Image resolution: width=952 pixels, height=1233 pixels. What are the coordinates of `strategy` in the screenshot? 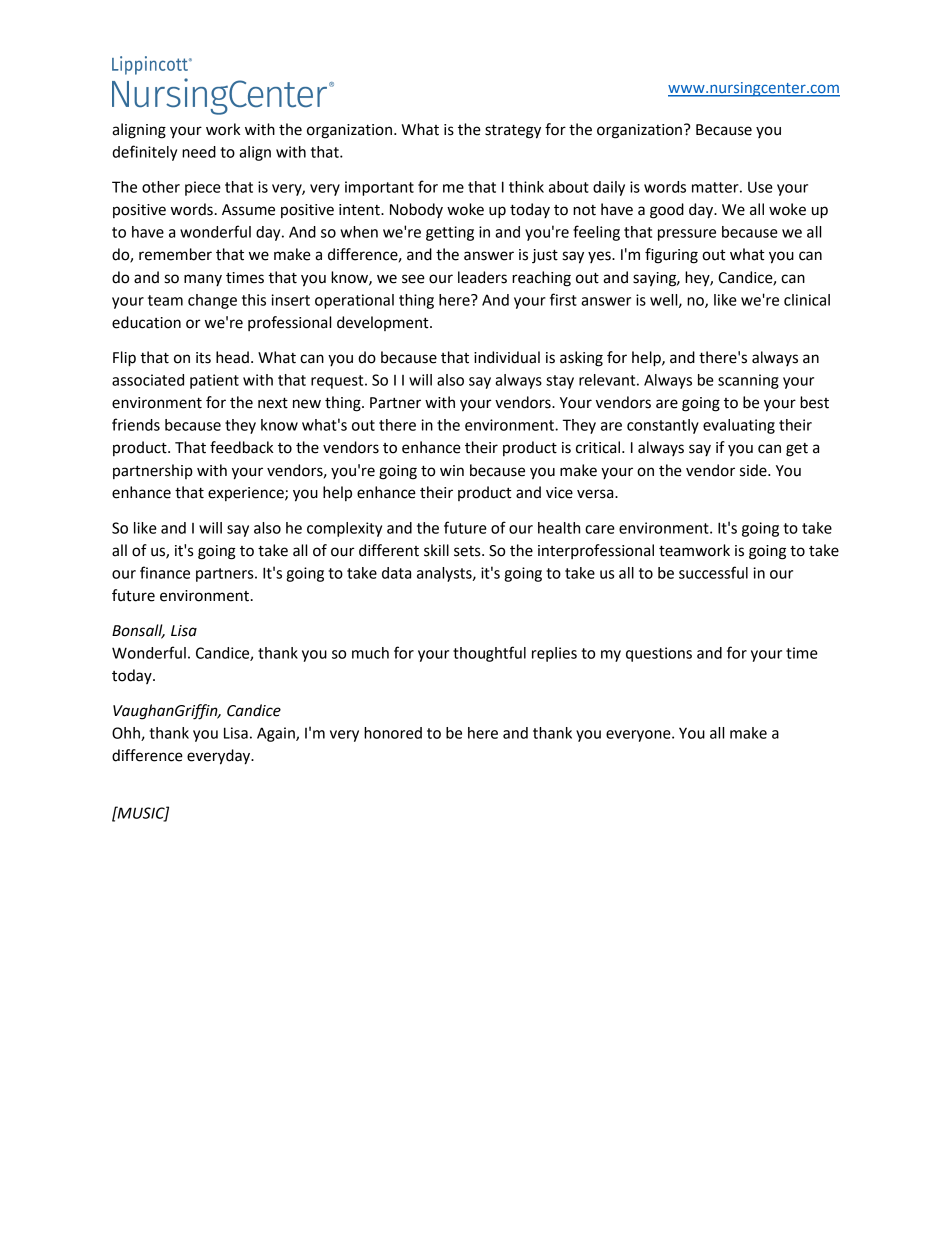 It's located at (513, 132).
